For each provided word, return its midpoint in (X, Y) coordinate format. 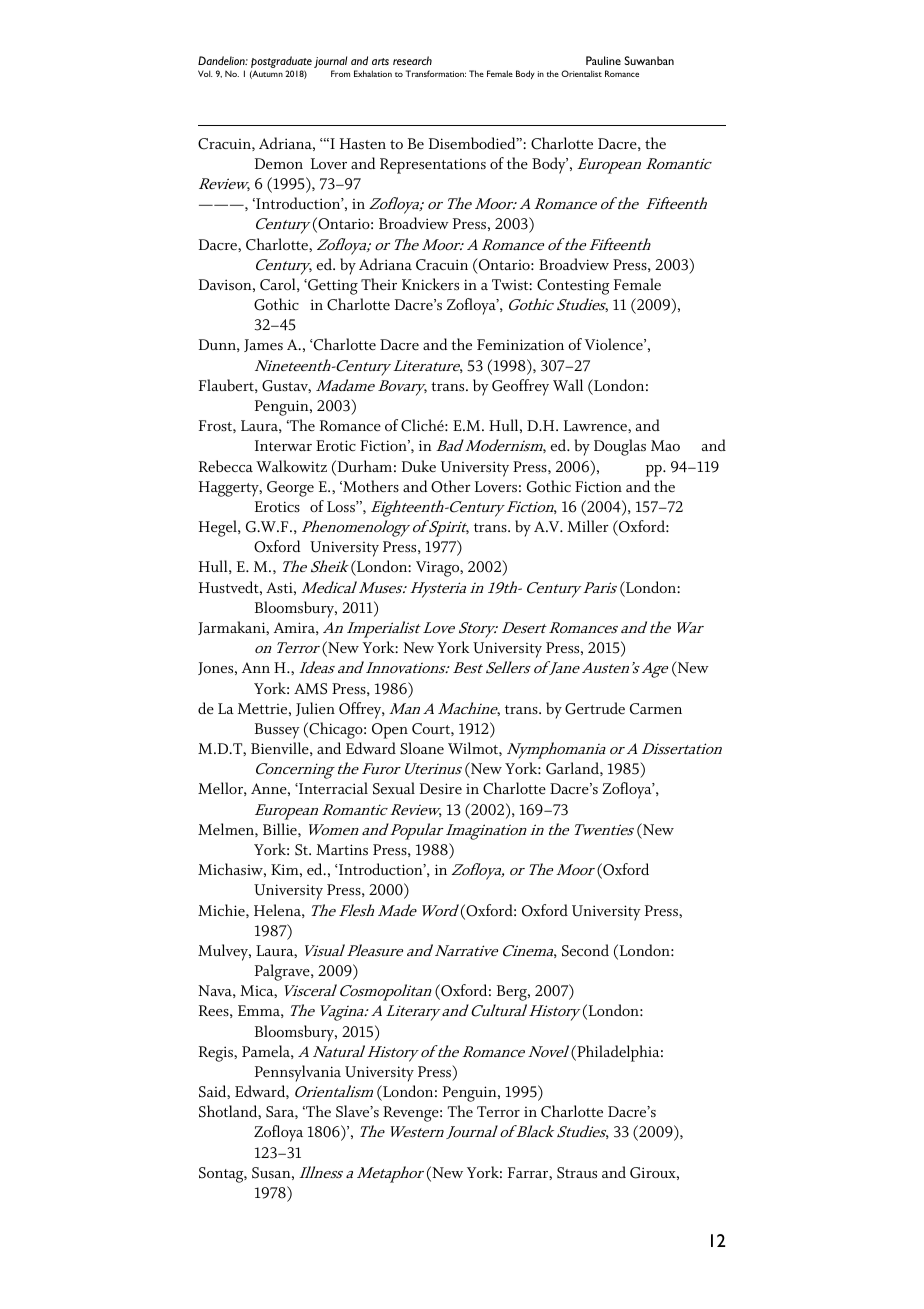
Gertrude (595, 708)
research (412, 60)
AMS (310, 689)
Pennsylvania (298, 1073)
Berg (513, 993)
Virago (439, 569)
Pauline (603, 60)
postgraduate (281, 63)
